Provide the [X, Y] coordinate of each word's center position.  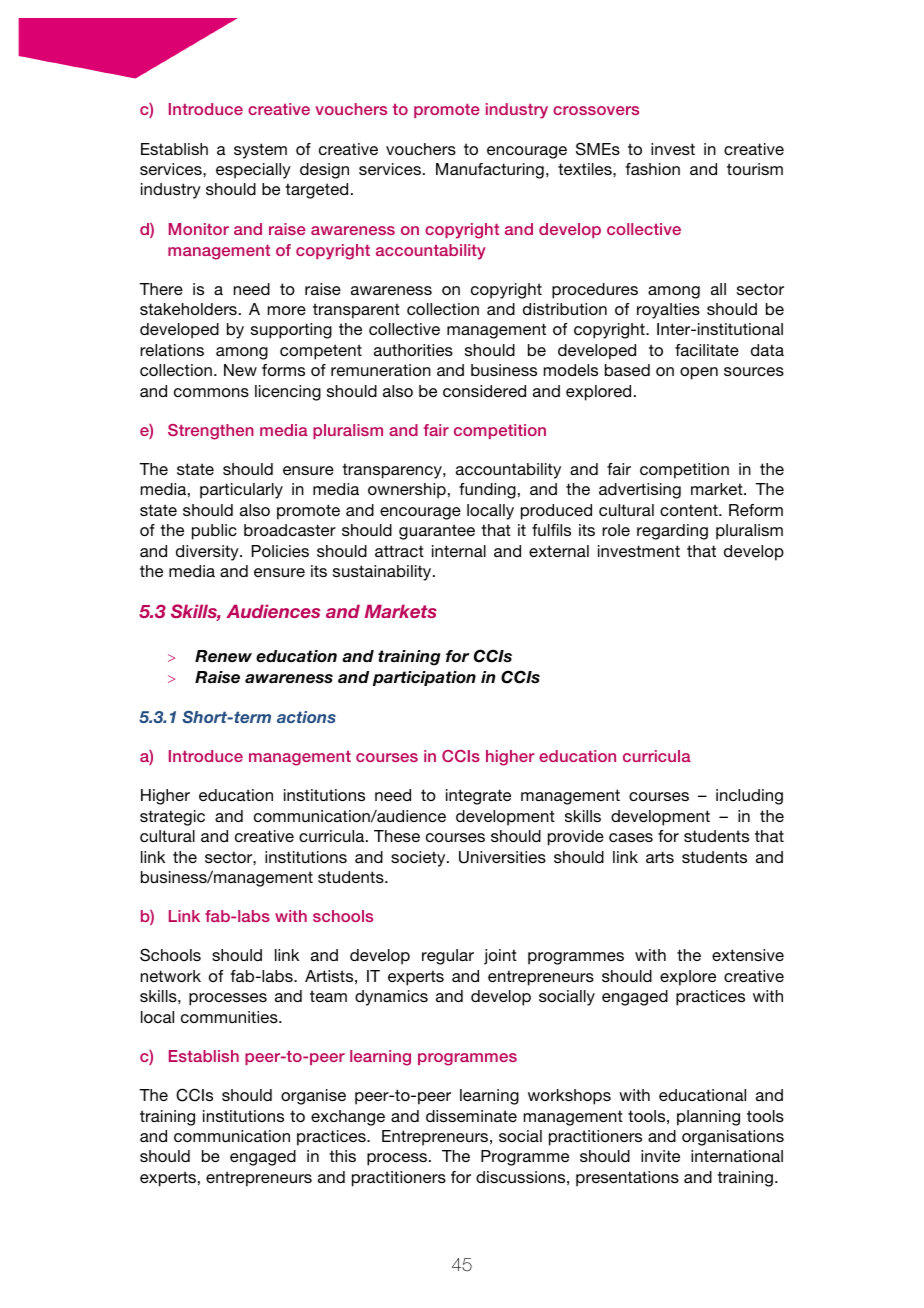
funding [487, 491]
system [260, 151]
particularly [241, 491]
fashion [652, 169]
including [749, 797]
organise [313, 1097]
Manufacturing [490, 171]
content [690, 510]
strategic [172, 818]
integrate [478, 797]
